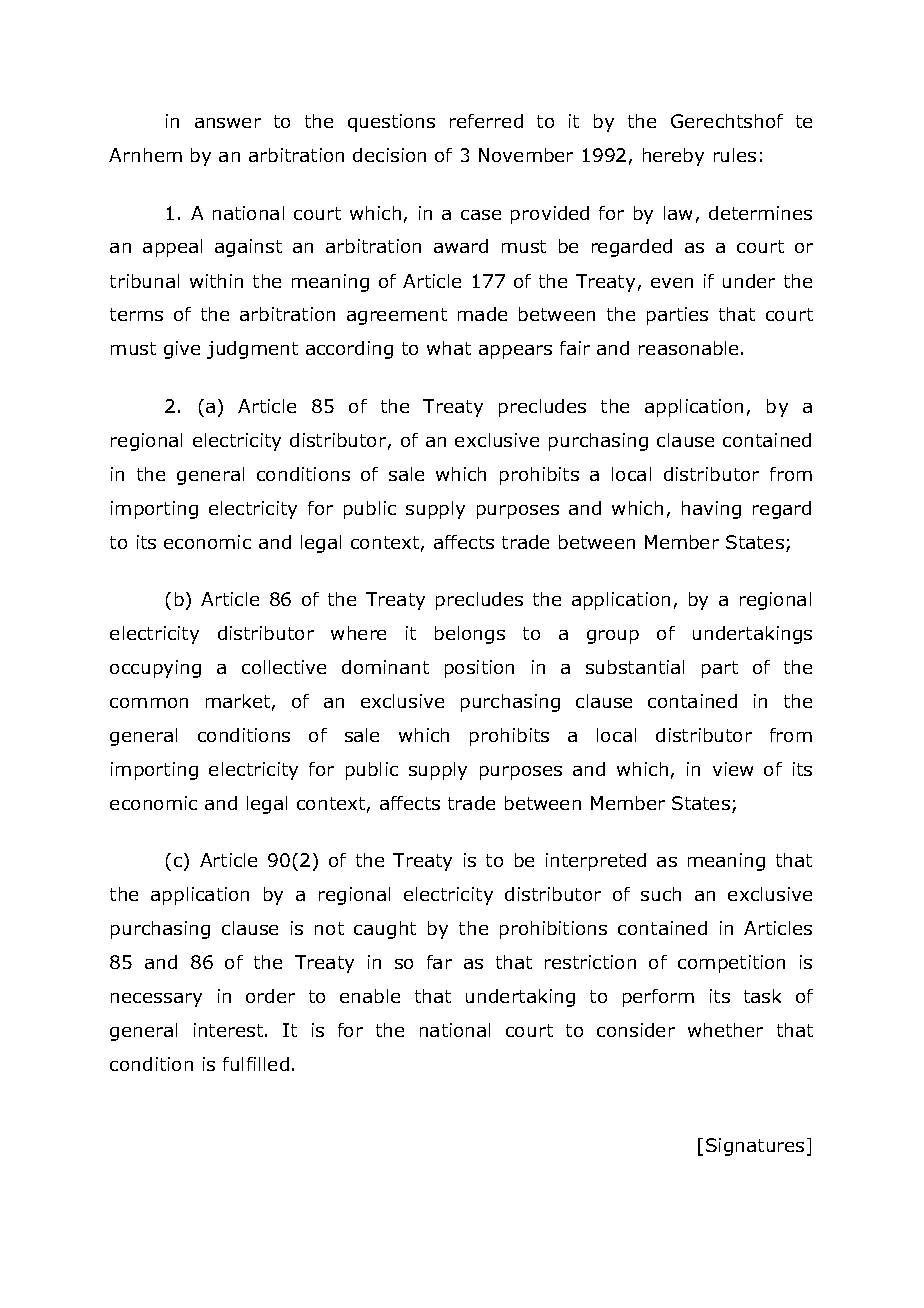  What do you see at coordinates (688, 348) in the screenshot?
I see `reasonable` at bounding box center [688, 348].
